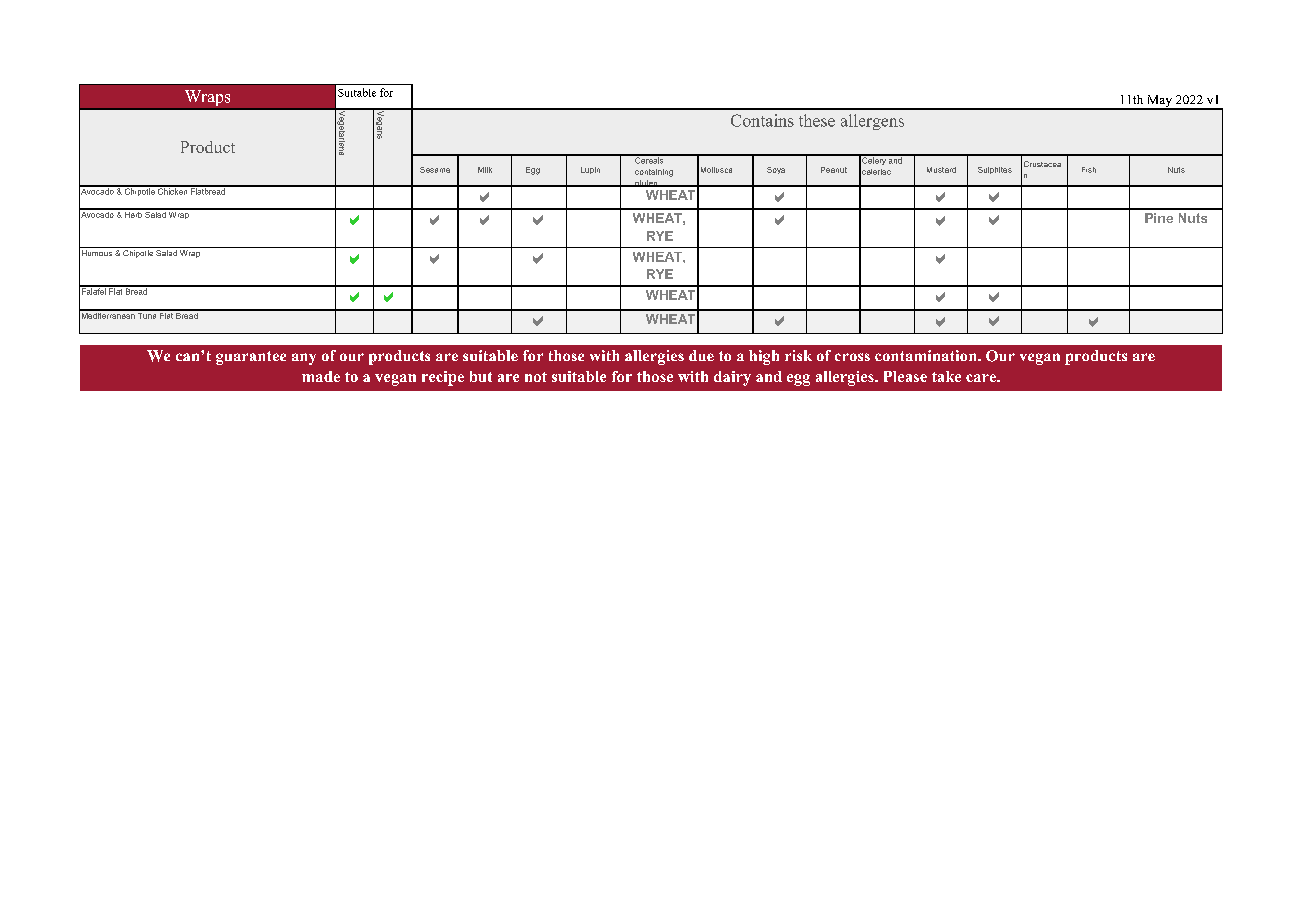  Describe the element at coordinates (590, 170) in the image. I see `Lupin` at that location.
